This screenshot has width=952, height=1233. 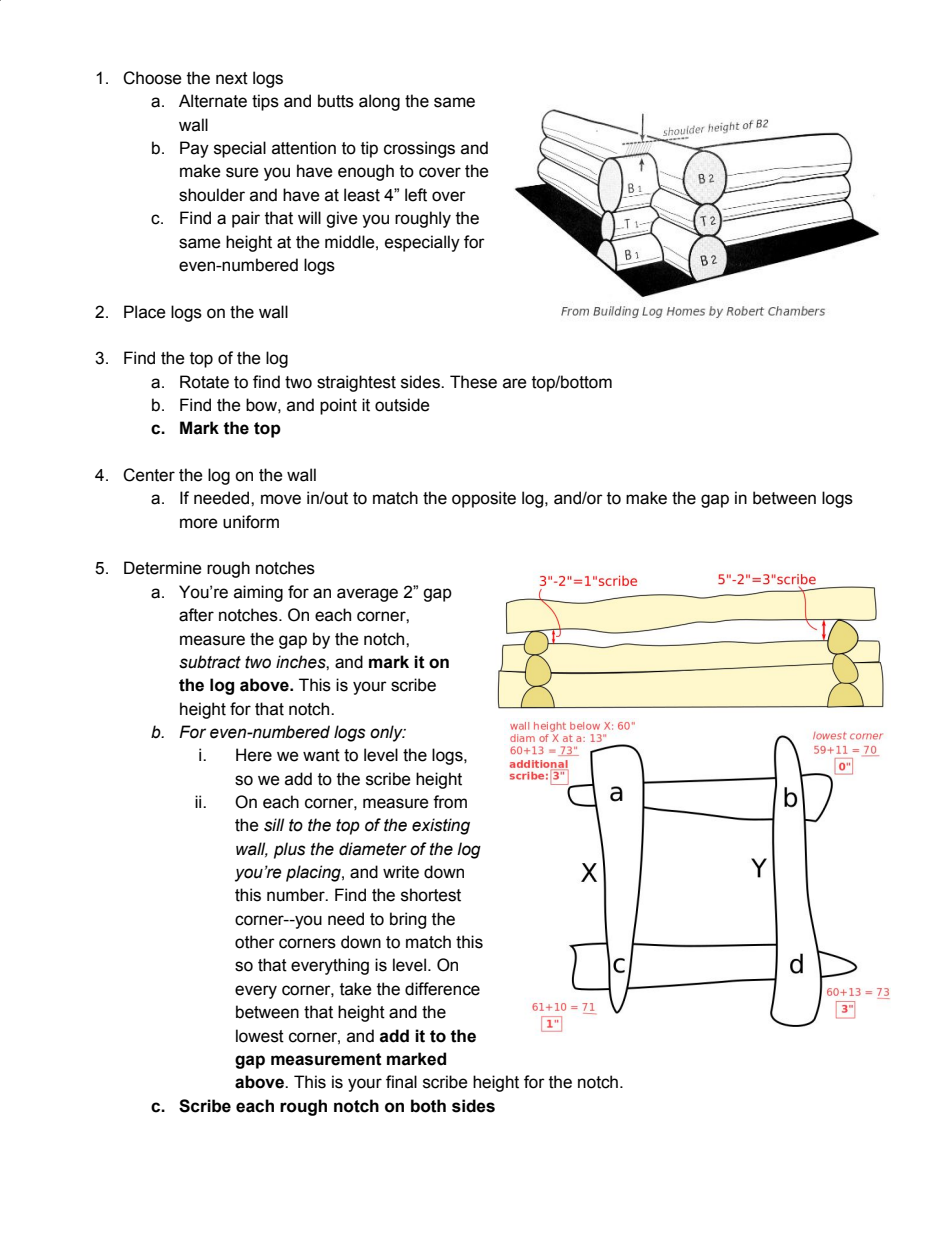 What do you see at coordinates (321, 755) in the screenshot?
I see `want` at bounding box center [321, 755].
